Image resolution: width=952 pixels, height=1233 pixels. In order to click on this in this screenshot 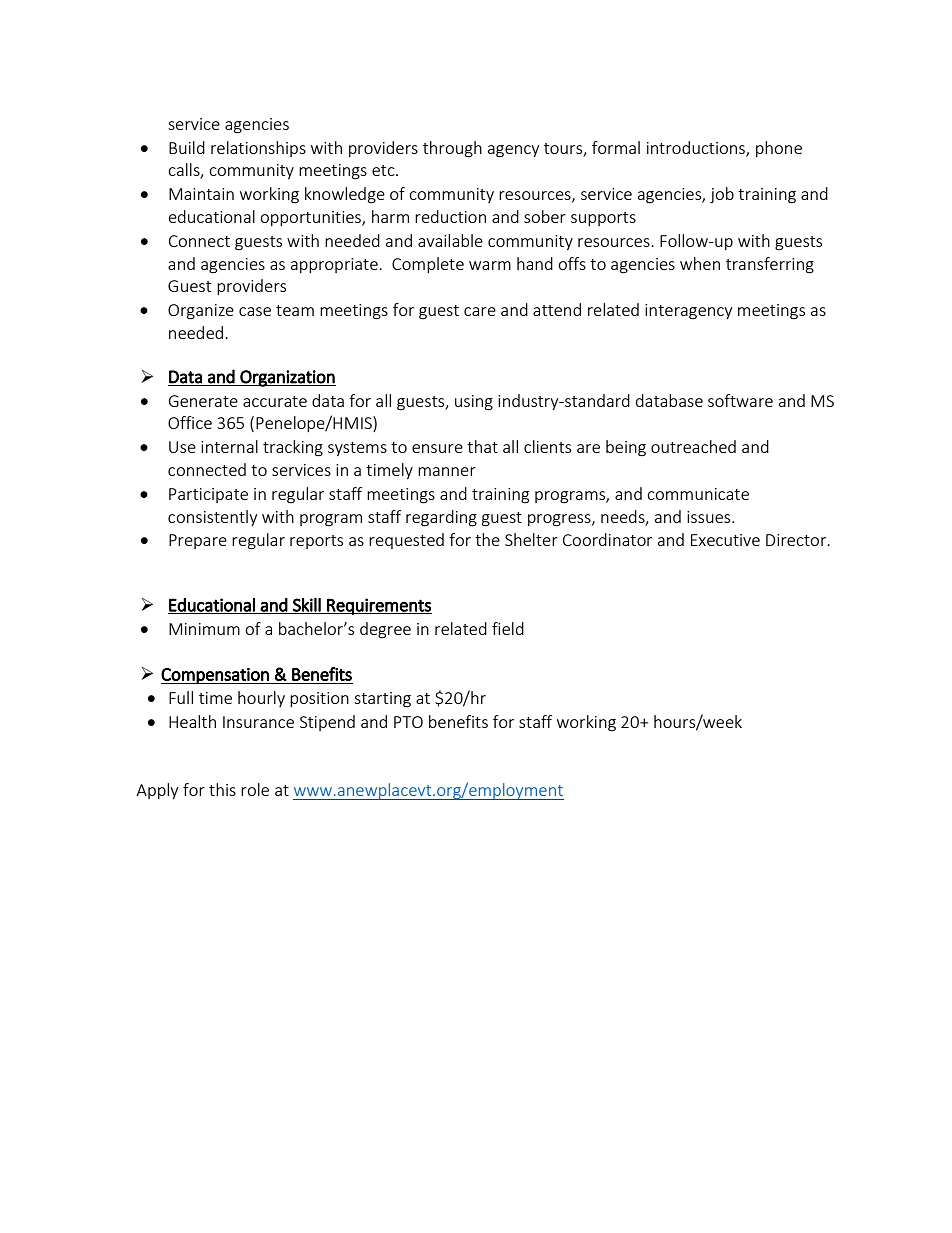, I will do `click(222, 789)`.
